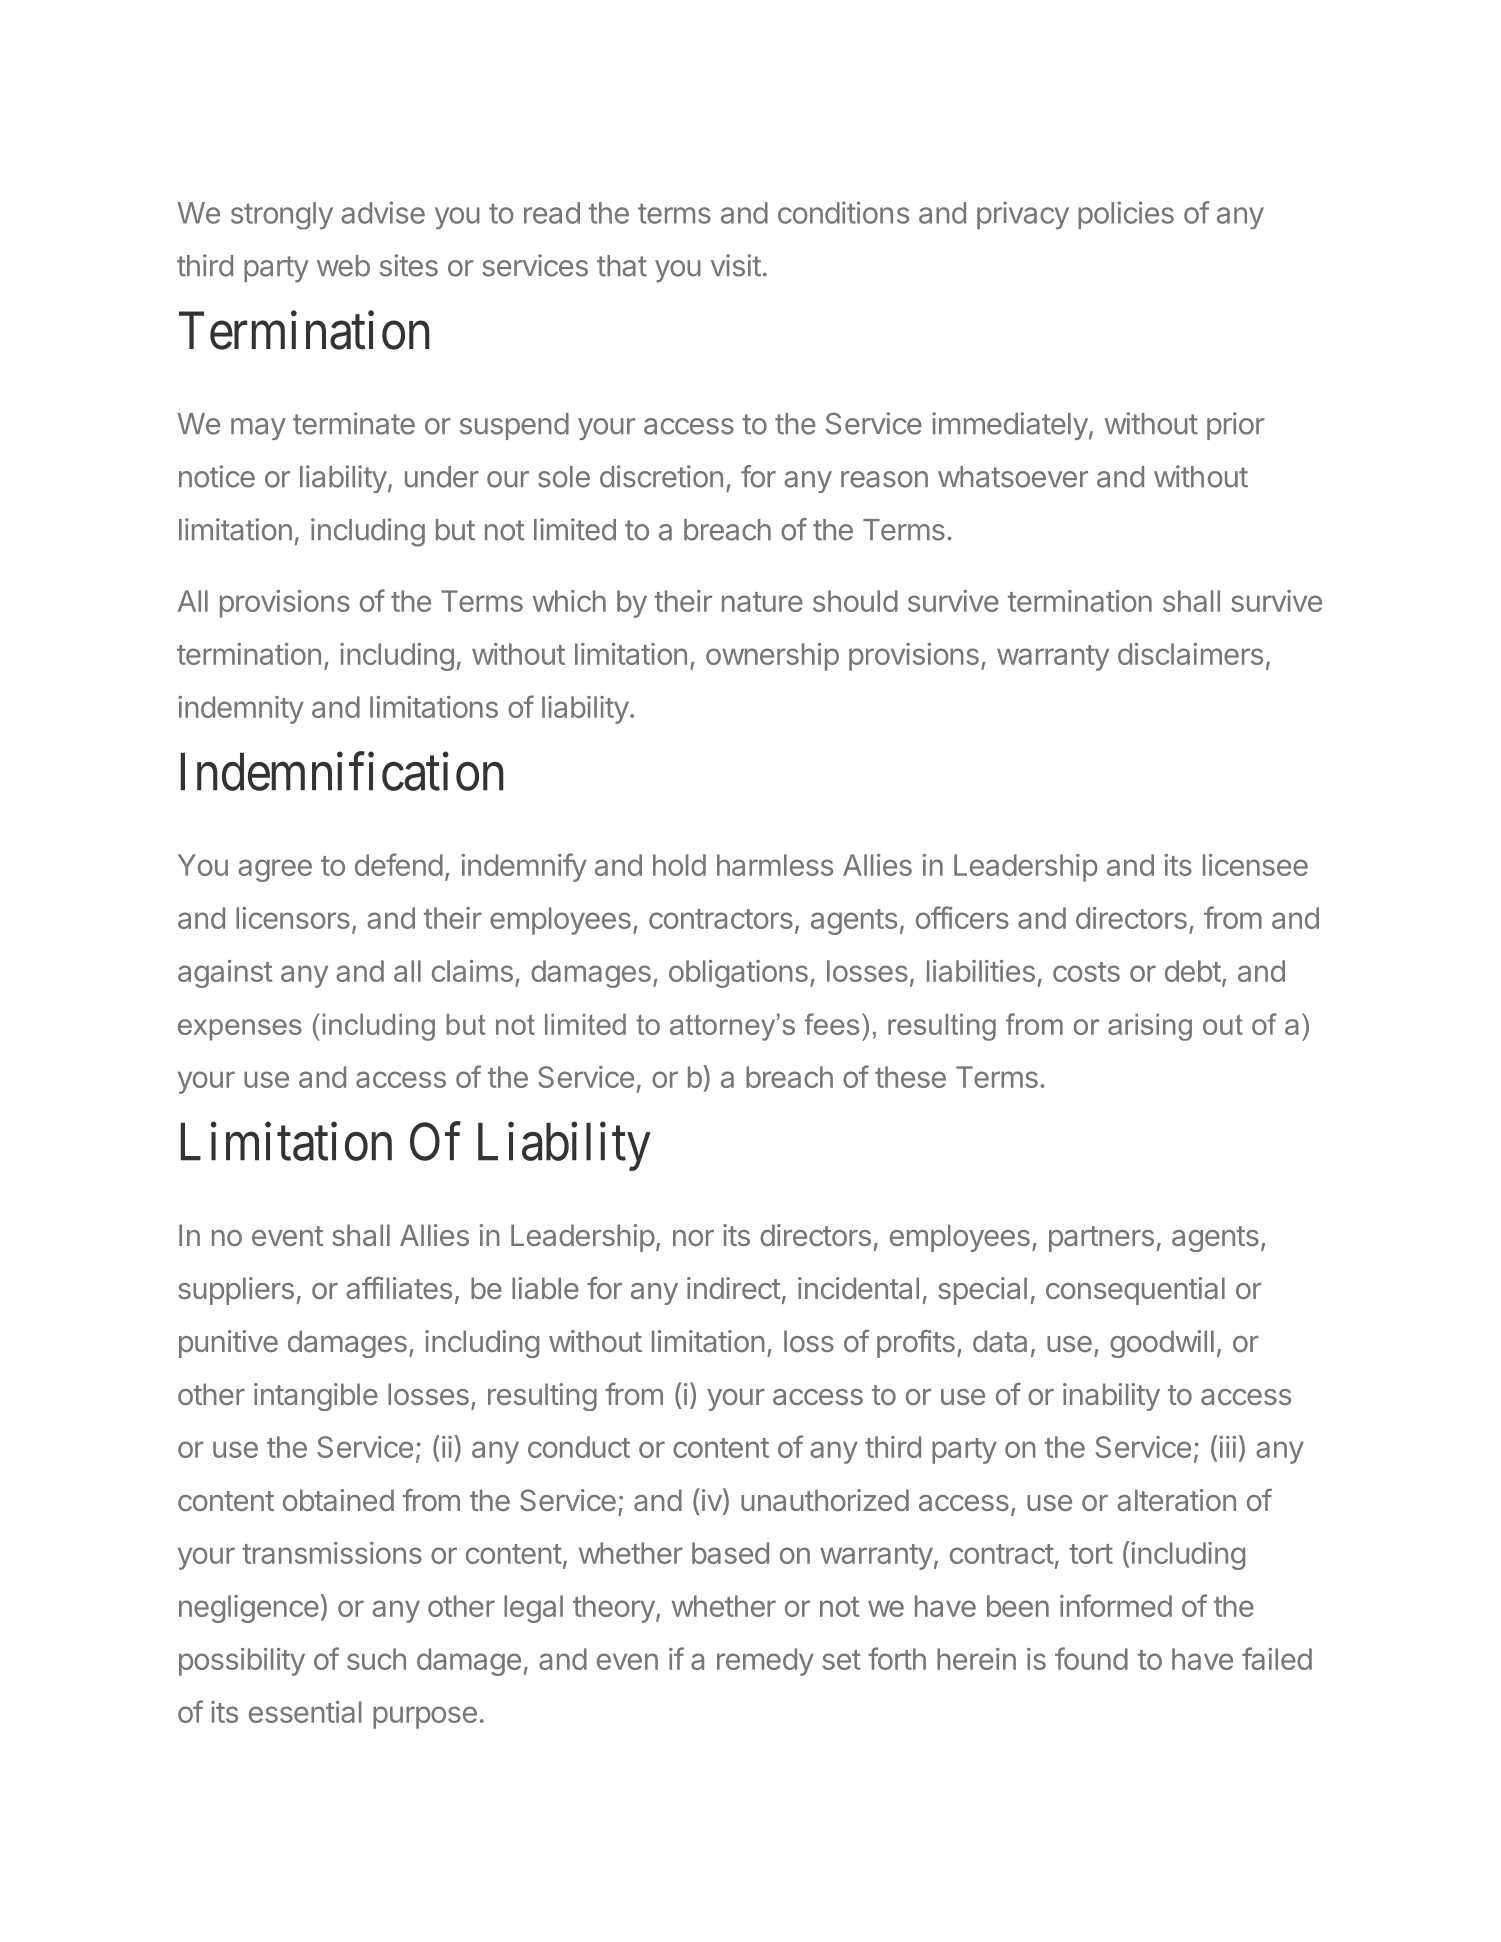 The image size is (1501, 1942). What do you see at coordinates (738, 974) in the screenshot?
I see `obligations` at bounding box center [738, 974].
